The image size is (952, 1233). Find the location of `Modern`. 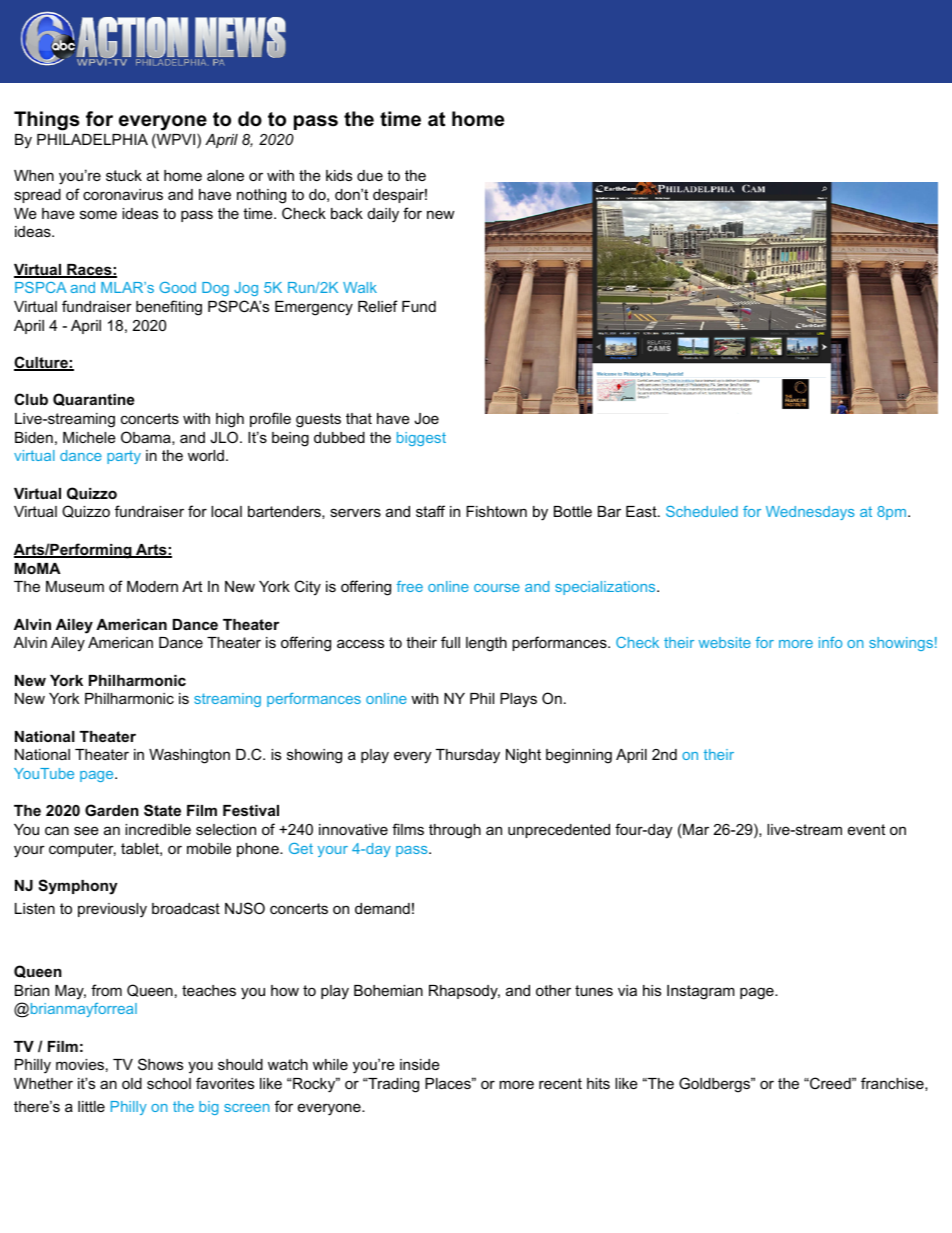

Modern is located at coordinates (152, 586).
